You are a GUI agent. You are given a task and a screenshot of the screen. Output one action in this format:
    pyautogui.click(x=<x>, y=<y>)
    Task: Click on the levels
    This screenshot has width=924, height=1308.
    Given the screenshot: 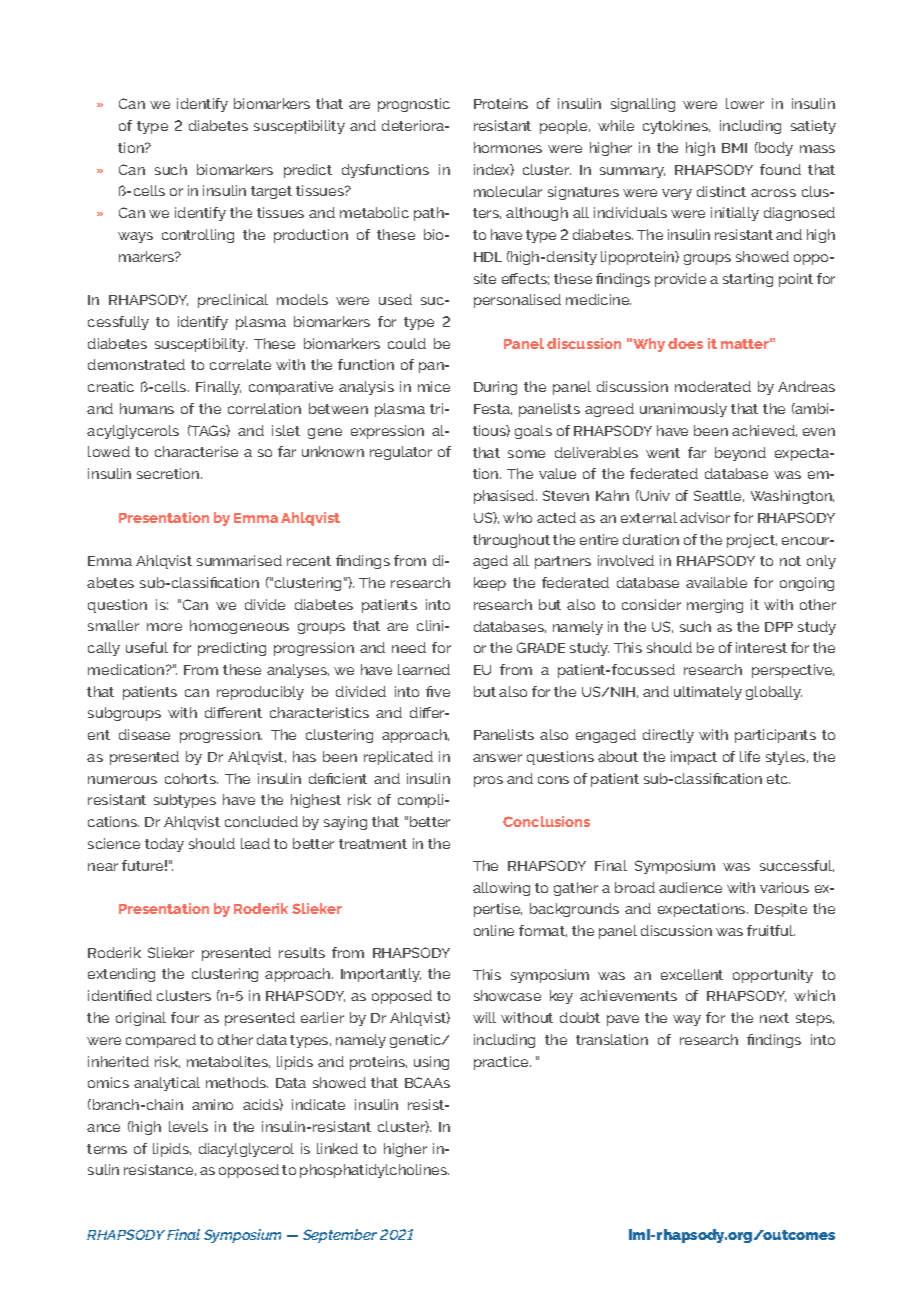 What is the action you would take?
    pyautogui.click(x=188, y=1126)
